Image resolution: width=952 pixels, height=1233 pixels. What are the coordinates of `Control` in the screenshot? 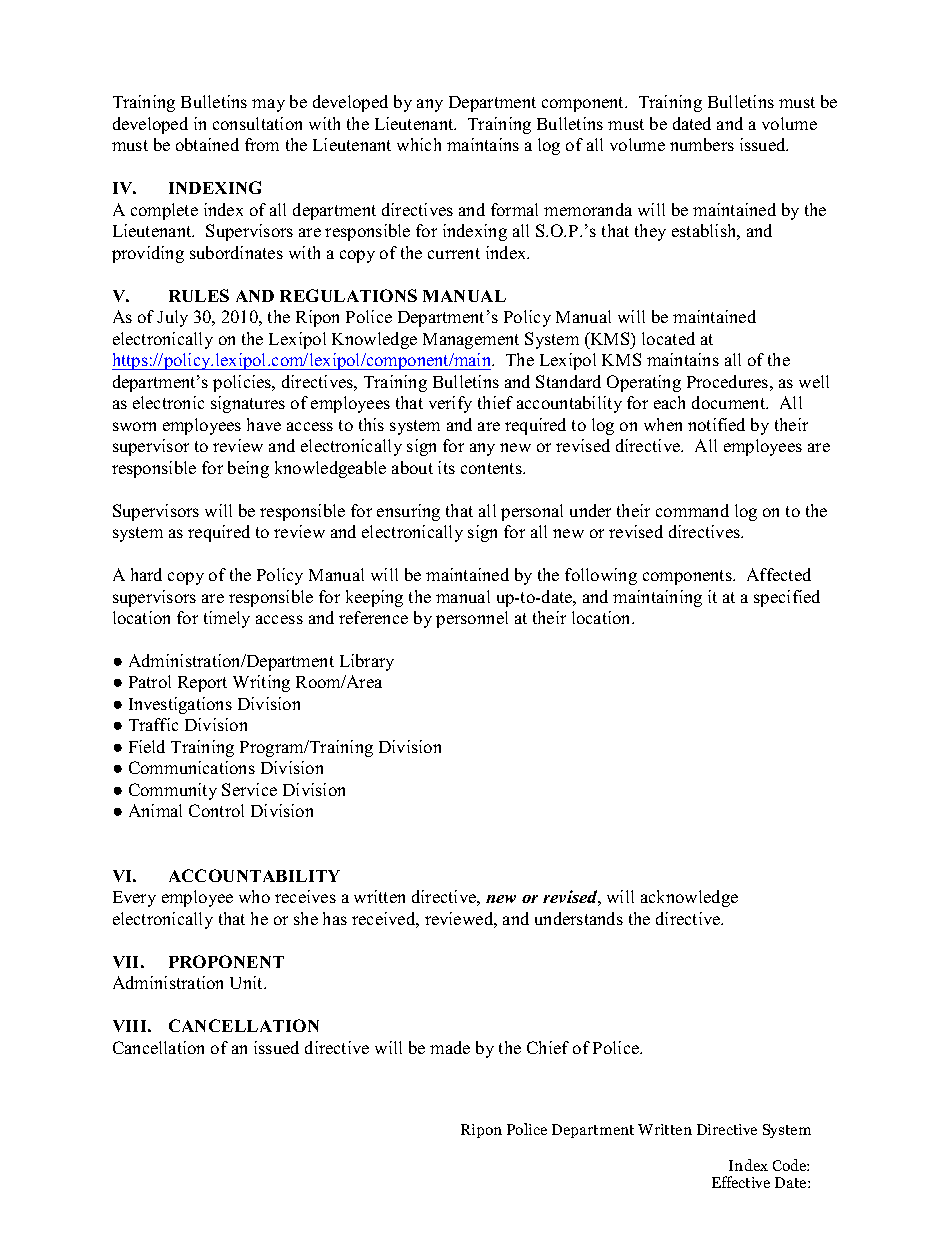 It's located at (216, 810).
